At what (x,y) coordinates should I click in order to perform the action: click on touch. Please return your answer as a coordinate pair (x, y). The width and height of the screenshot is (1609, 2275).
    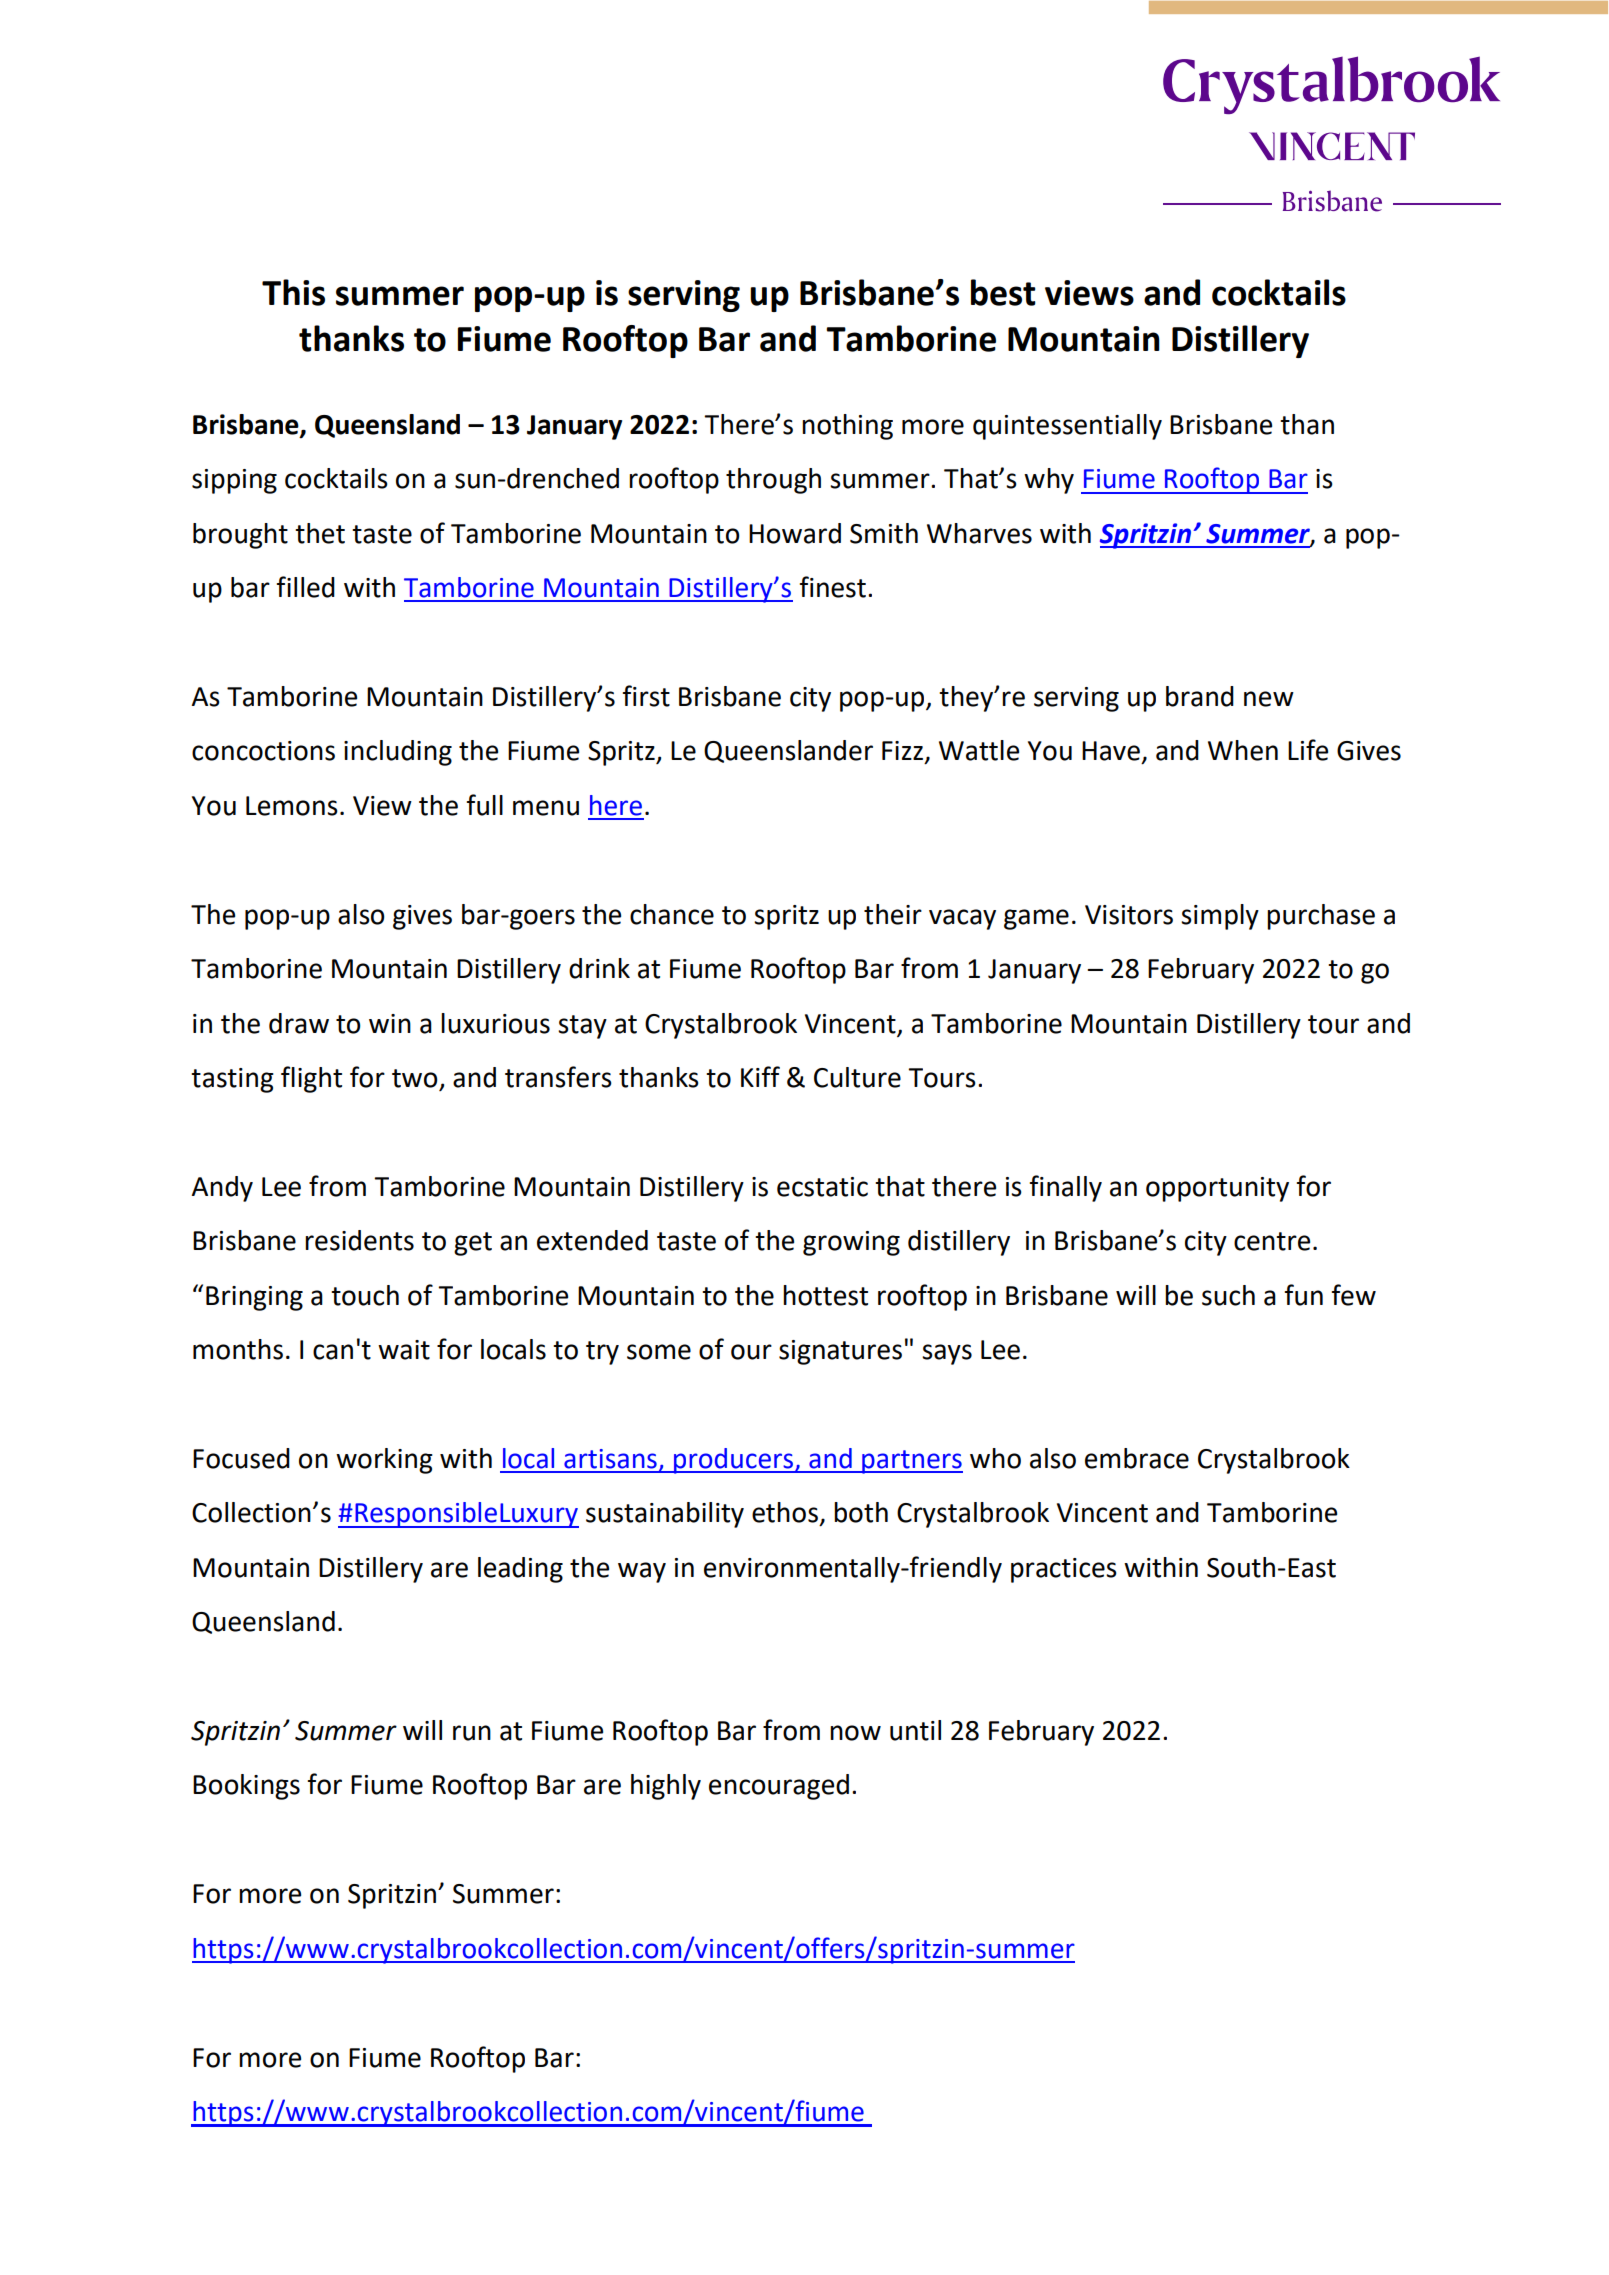
    Looking at the image, I should click on (365, 1295).
